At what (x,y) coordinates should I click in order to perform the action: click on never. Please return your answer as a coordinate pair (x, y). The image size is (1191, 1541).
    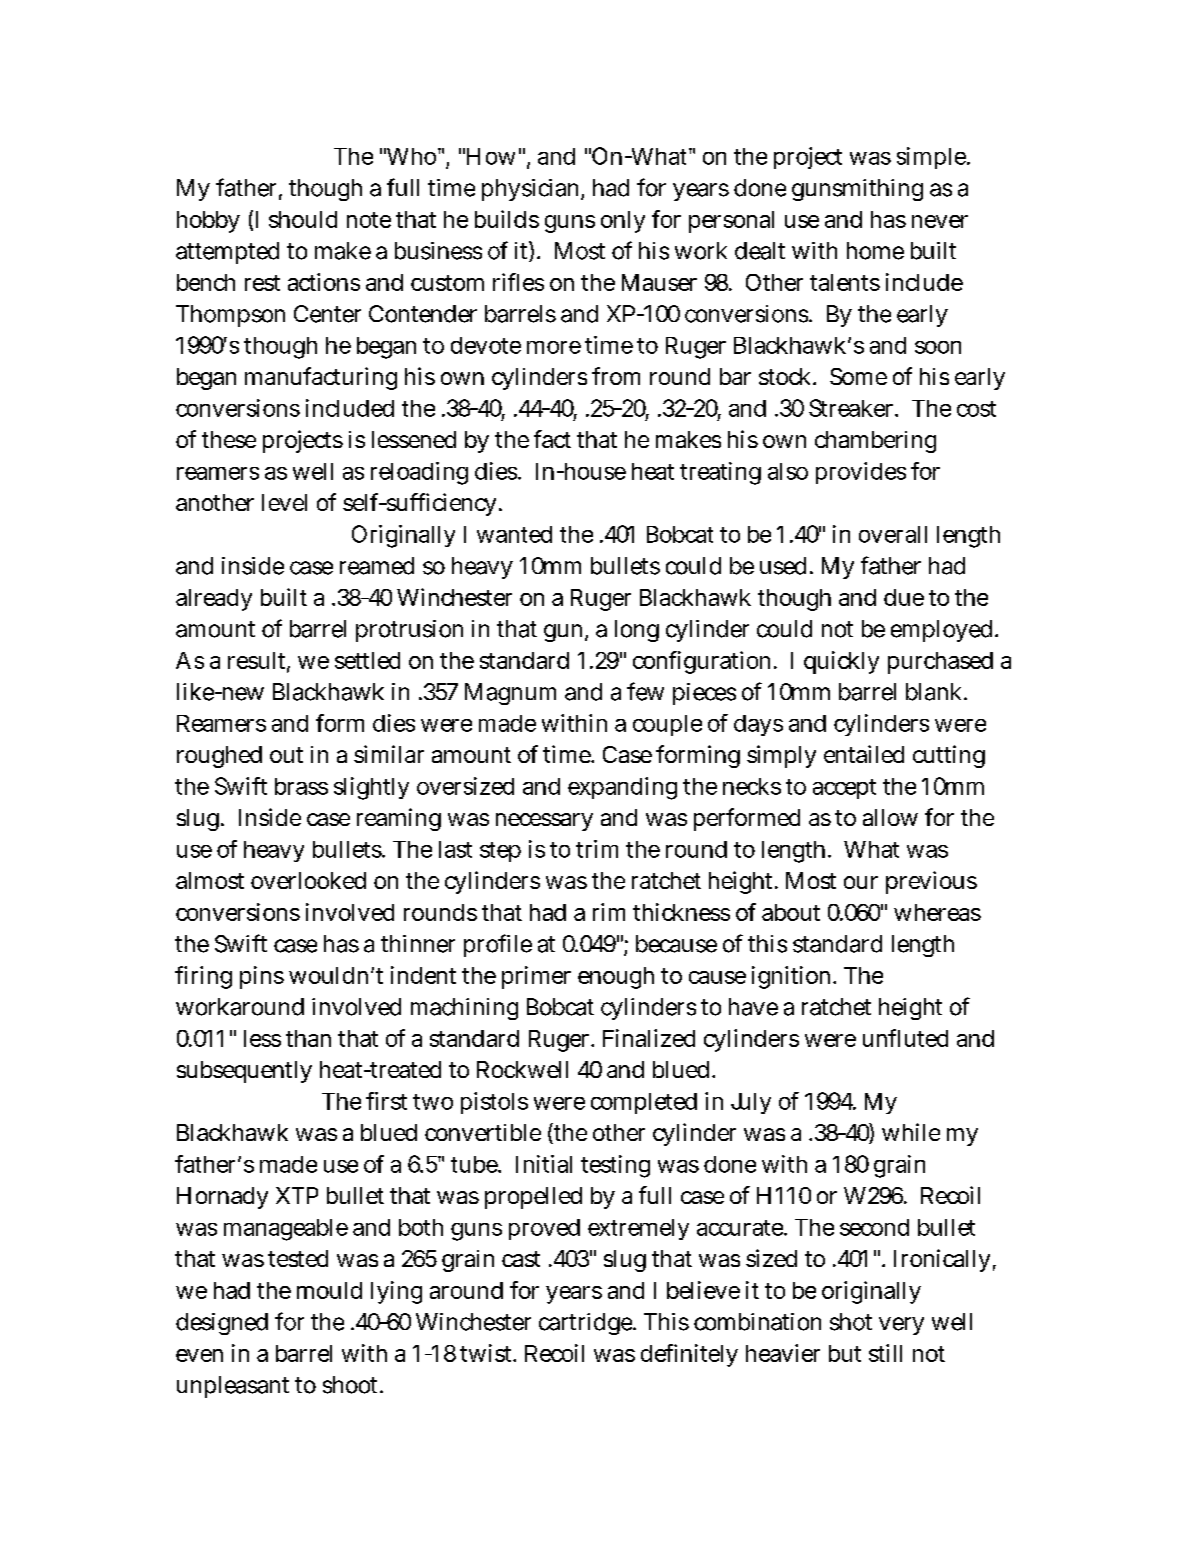
    Looking at the image, I should click on (940, 221).
